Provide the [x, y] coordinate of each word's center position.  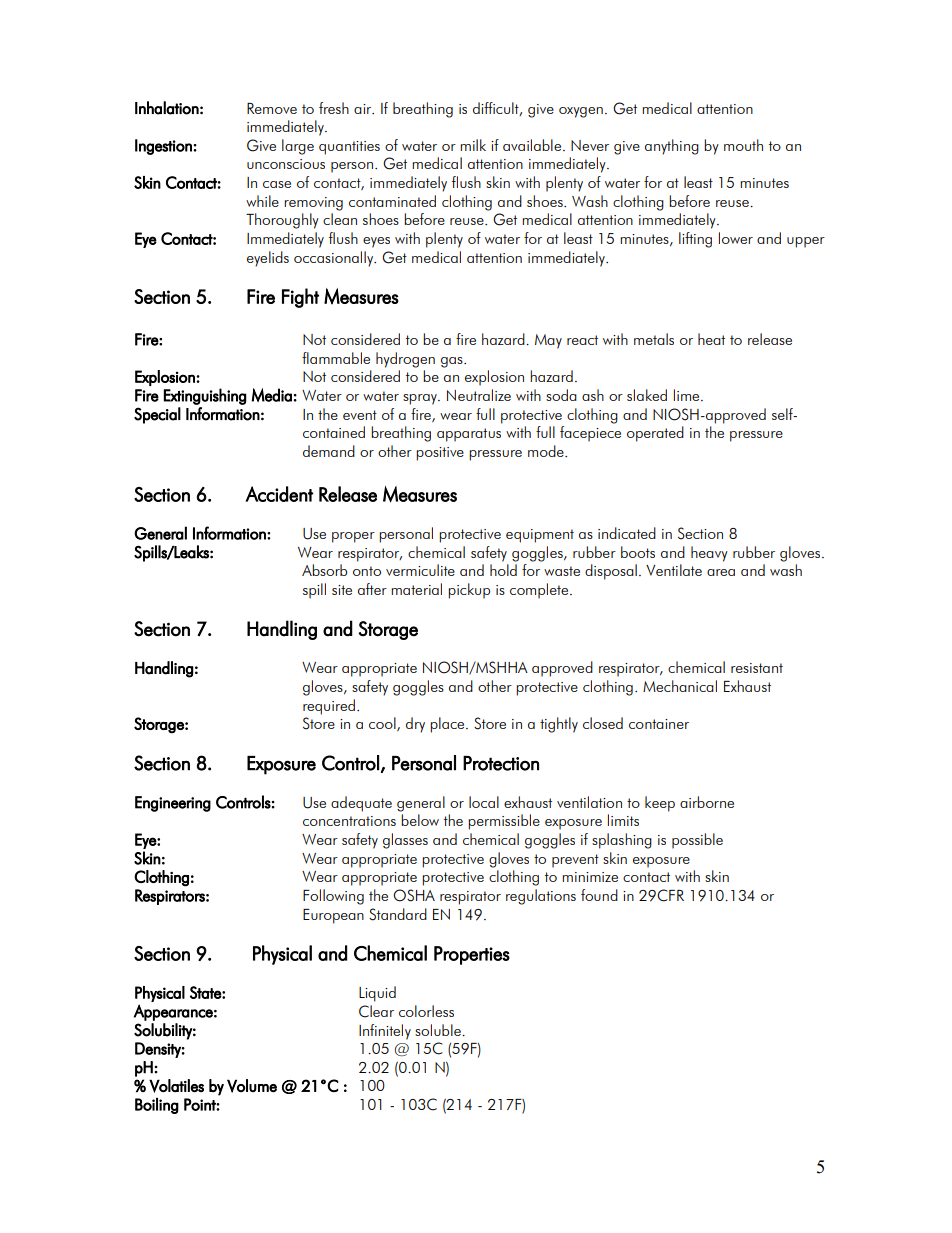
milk [473, 145]
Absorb [324, 570]
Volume [252, 1086]
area [721, 572]
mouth [743, 145]
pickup [469, 591]
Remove [272, 108]
